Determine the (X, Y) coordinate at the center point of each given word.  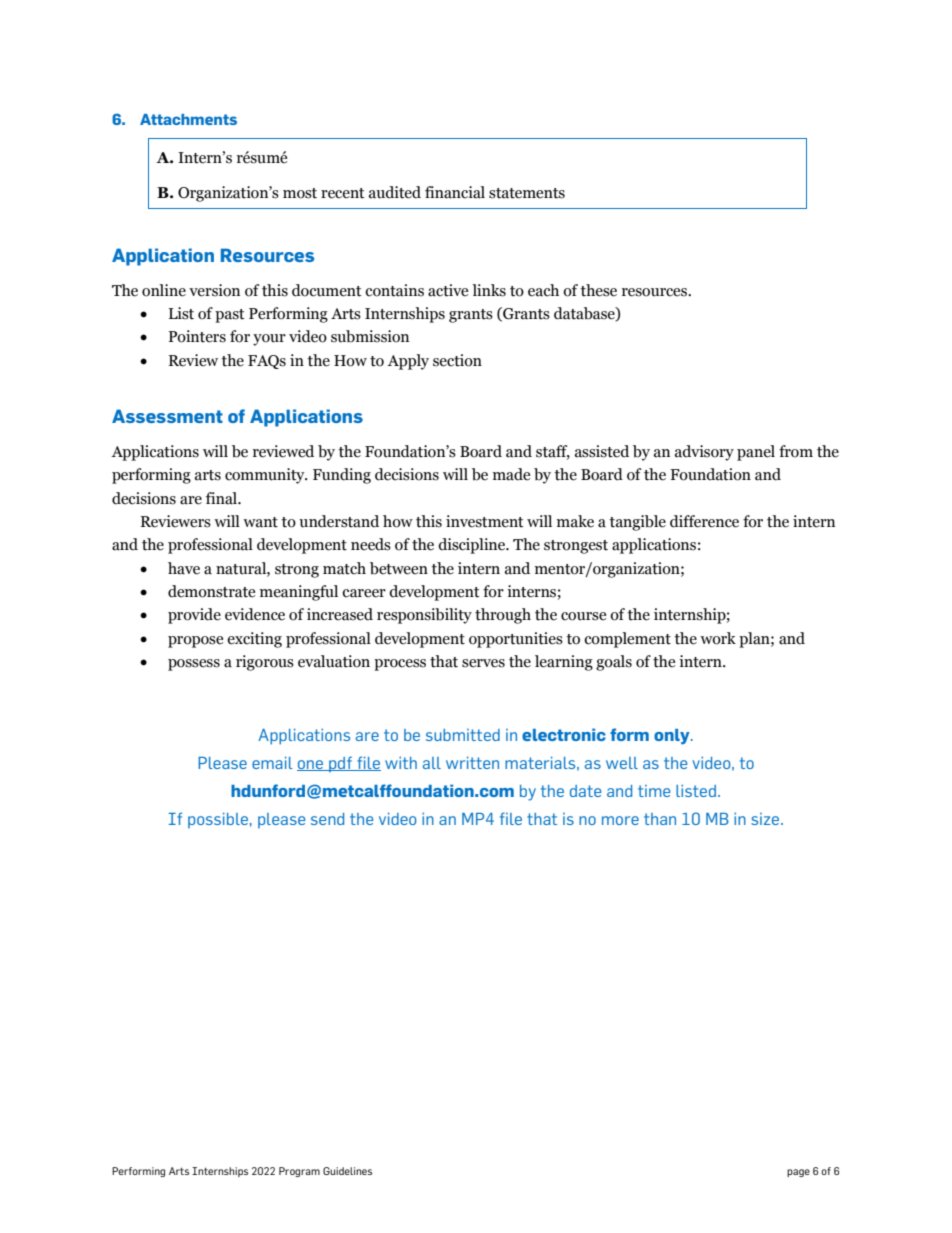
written (472, 762)
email (272, 762)
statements (527, 193)
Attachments (188, 119)
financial (455, 192)
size (766, 819)
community (266, 476)
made (511, 474)
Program (299, 1172)
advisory (704, 453)
